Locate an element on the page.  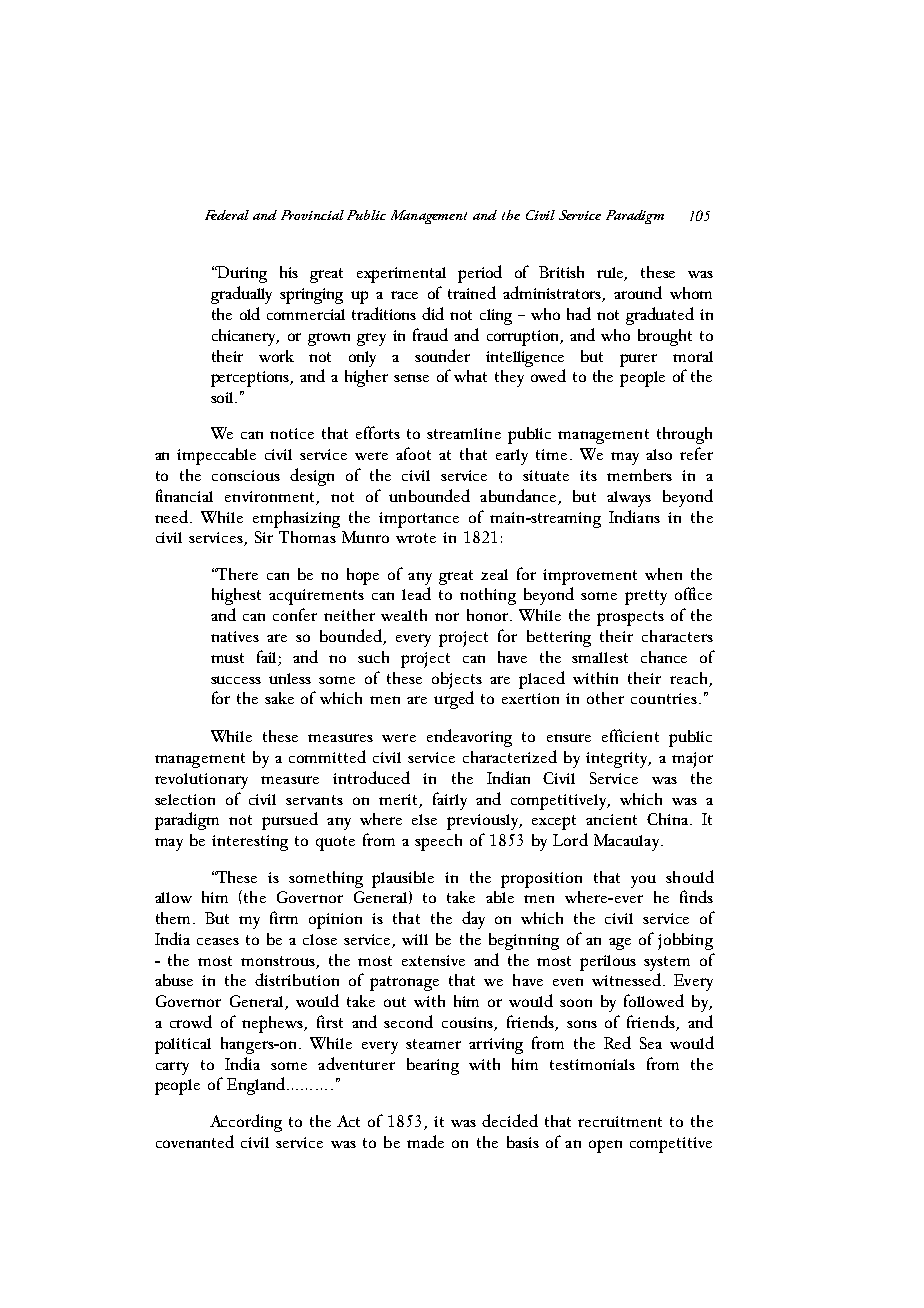
also is located at coordinates (659, 454).
